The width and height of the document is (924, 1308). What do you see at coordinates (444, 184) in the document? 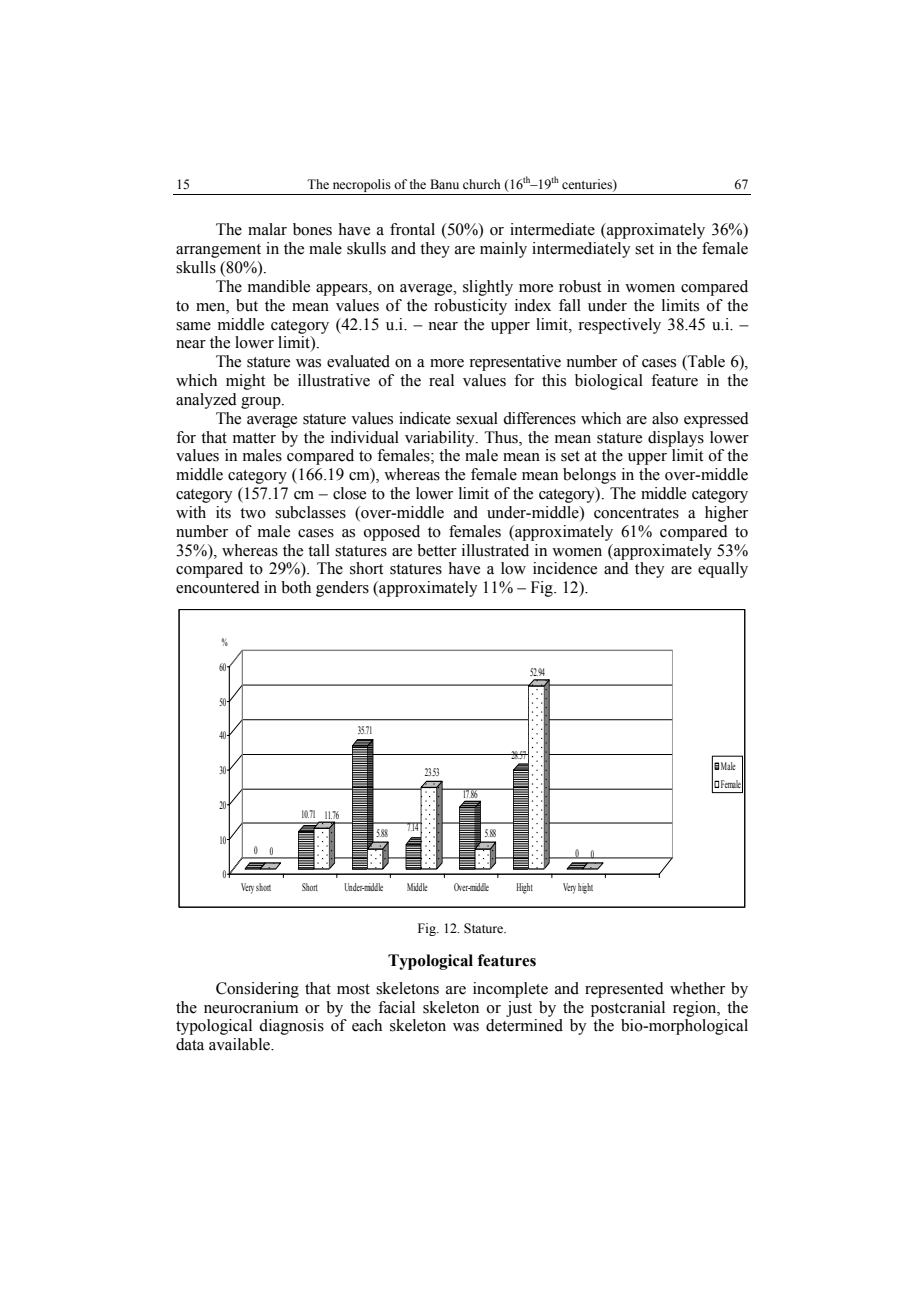
I see `Banu` at bounding box center [444, 184].
